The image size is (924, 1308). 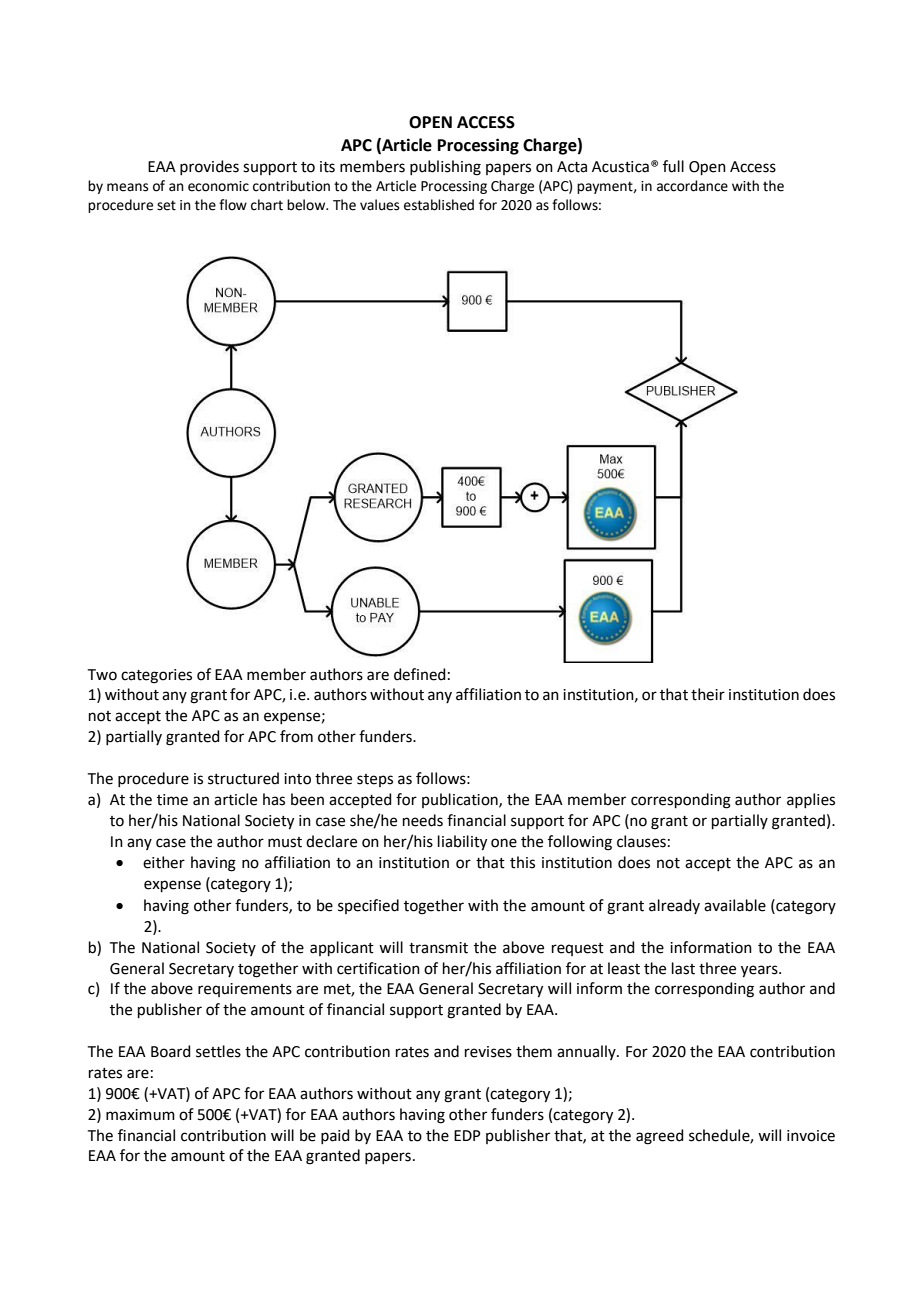 I want to click on accordance, so click(x=692, y=186).
